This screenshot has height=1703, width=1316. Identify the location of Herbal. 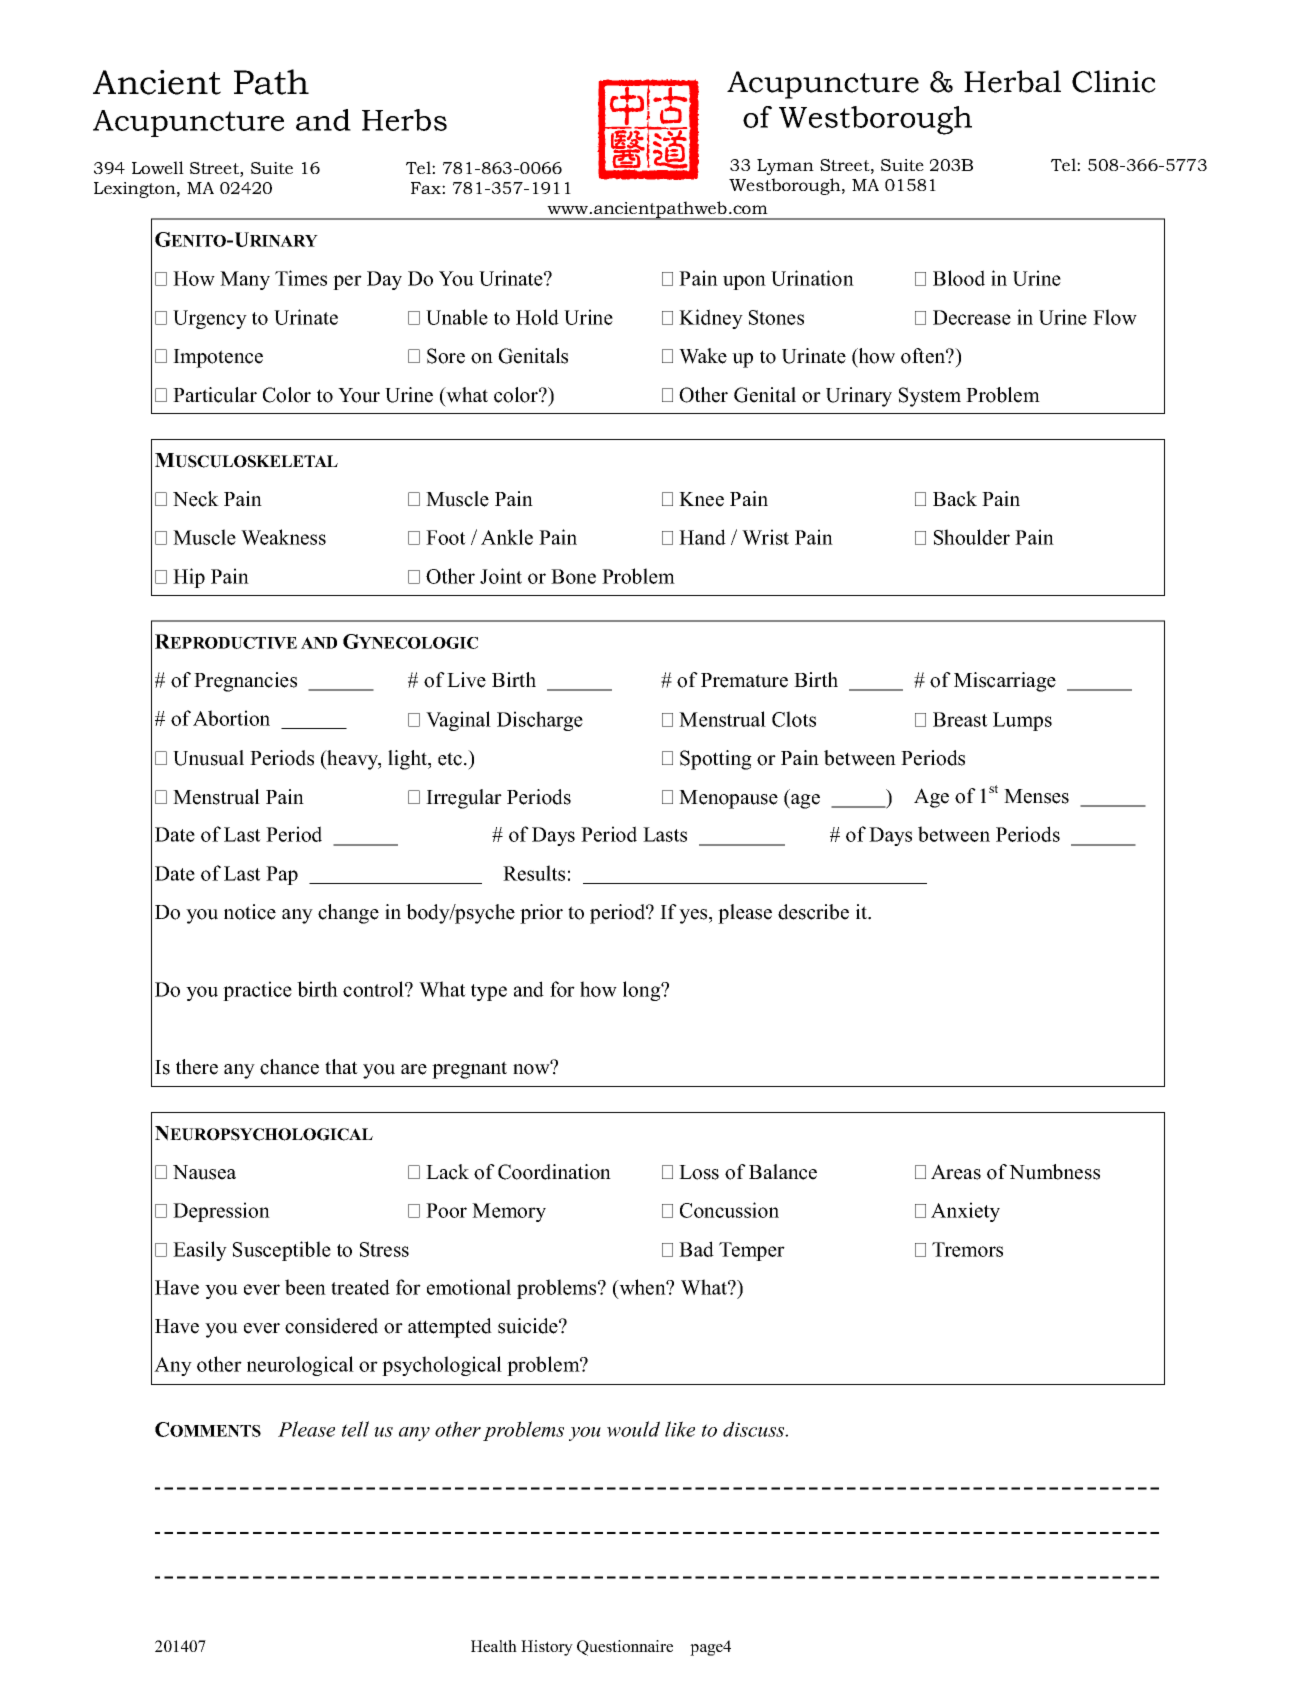
(1012, 81).
